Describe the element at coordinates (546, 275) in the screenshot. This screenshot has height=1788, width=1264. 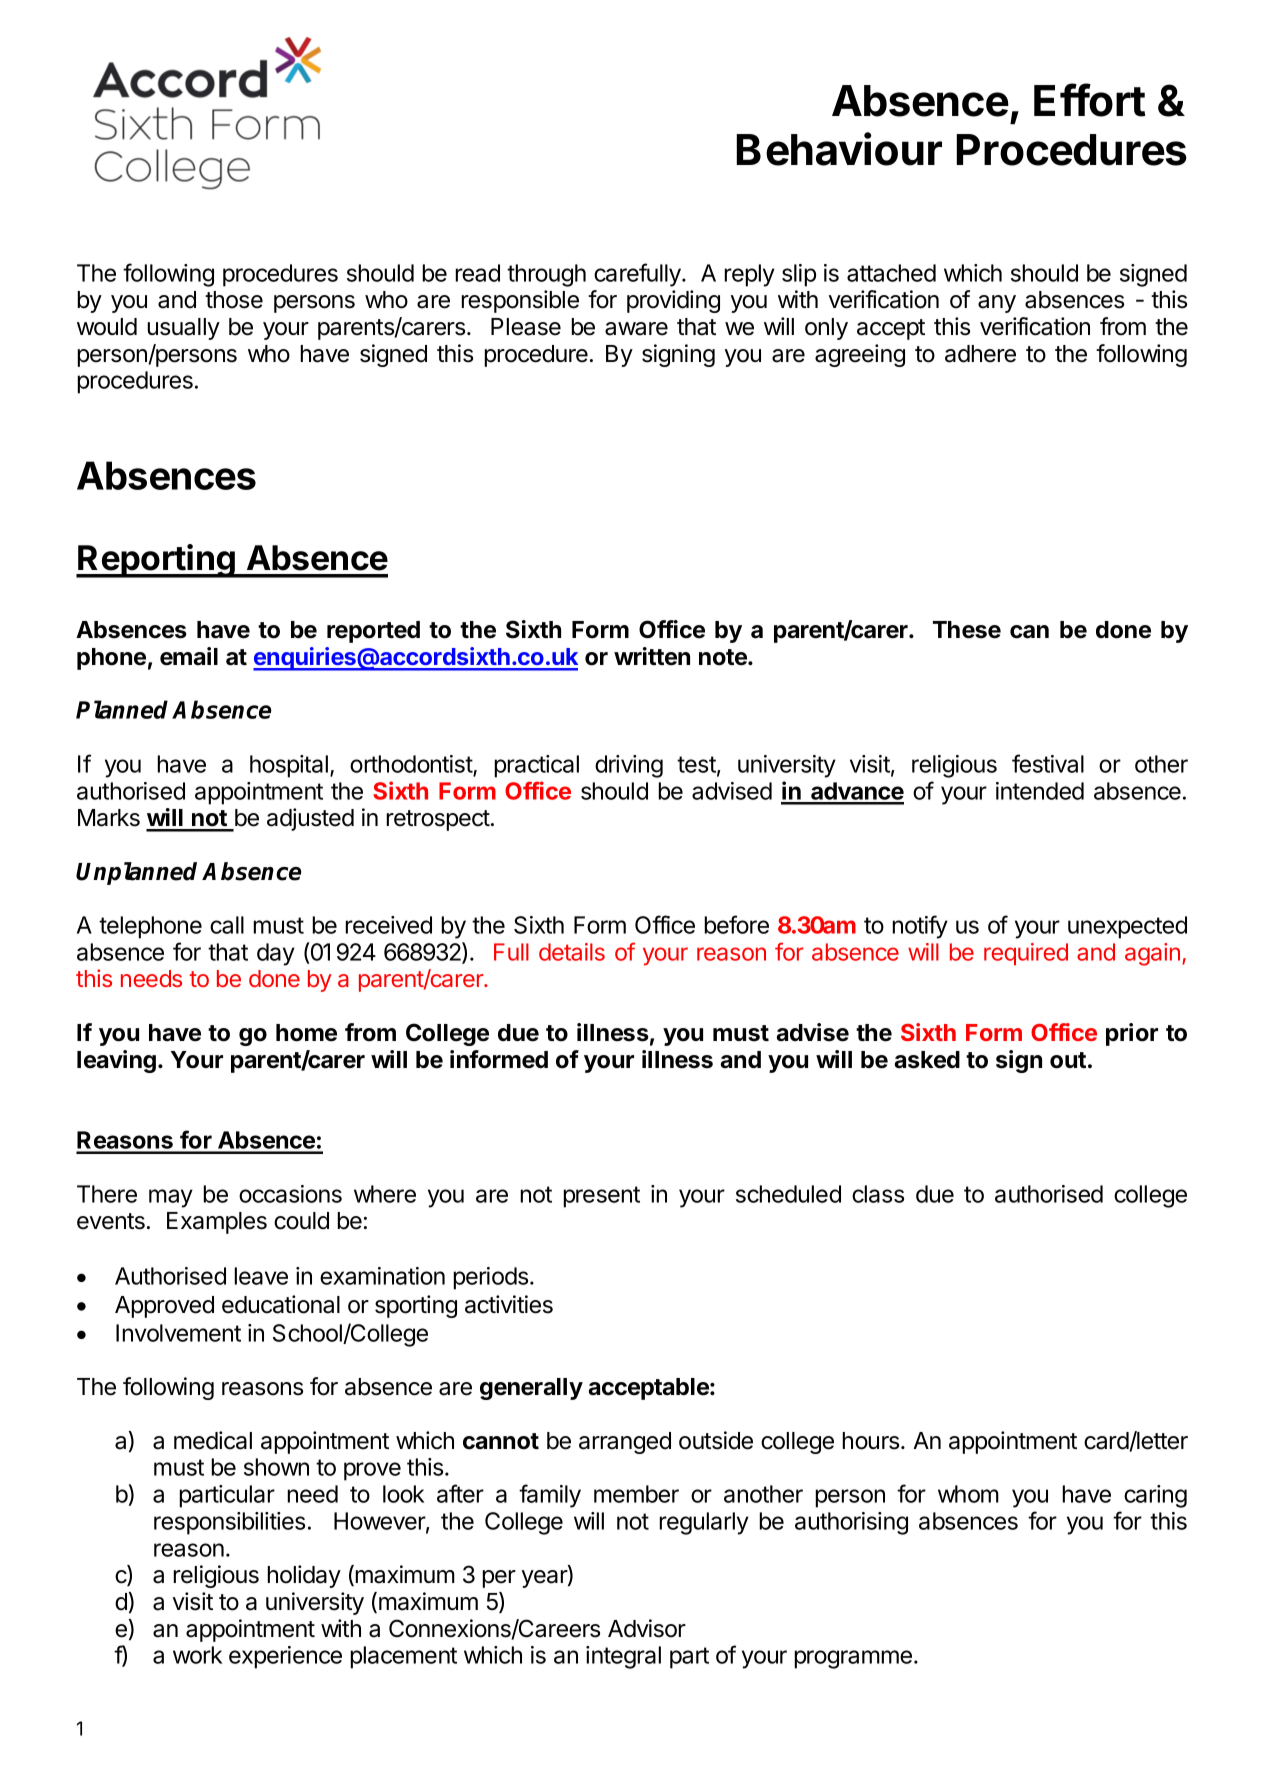
I see `through` at that location.
